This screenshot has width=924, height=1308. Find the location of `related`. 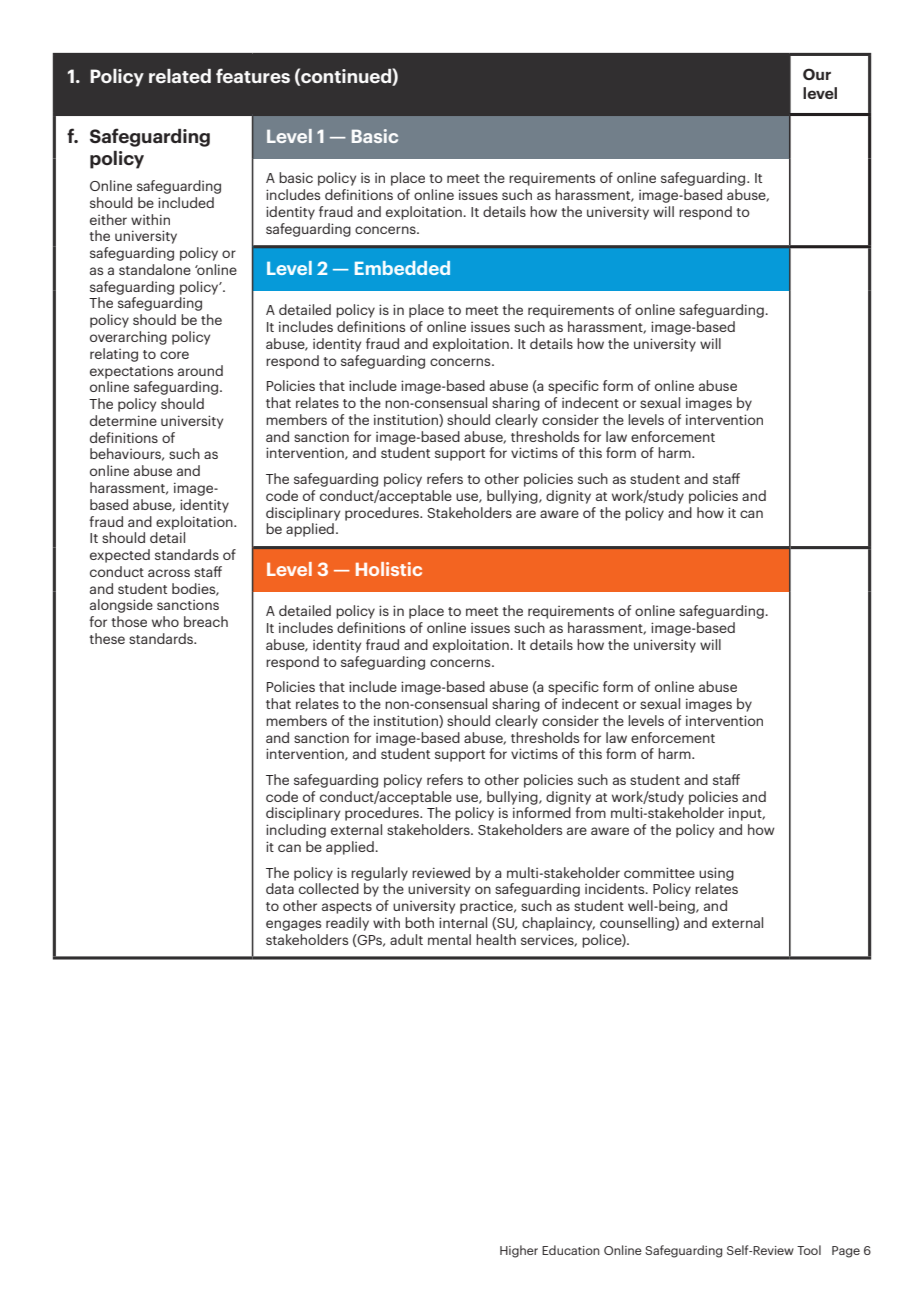

related is located at coordinates (180, 76).
